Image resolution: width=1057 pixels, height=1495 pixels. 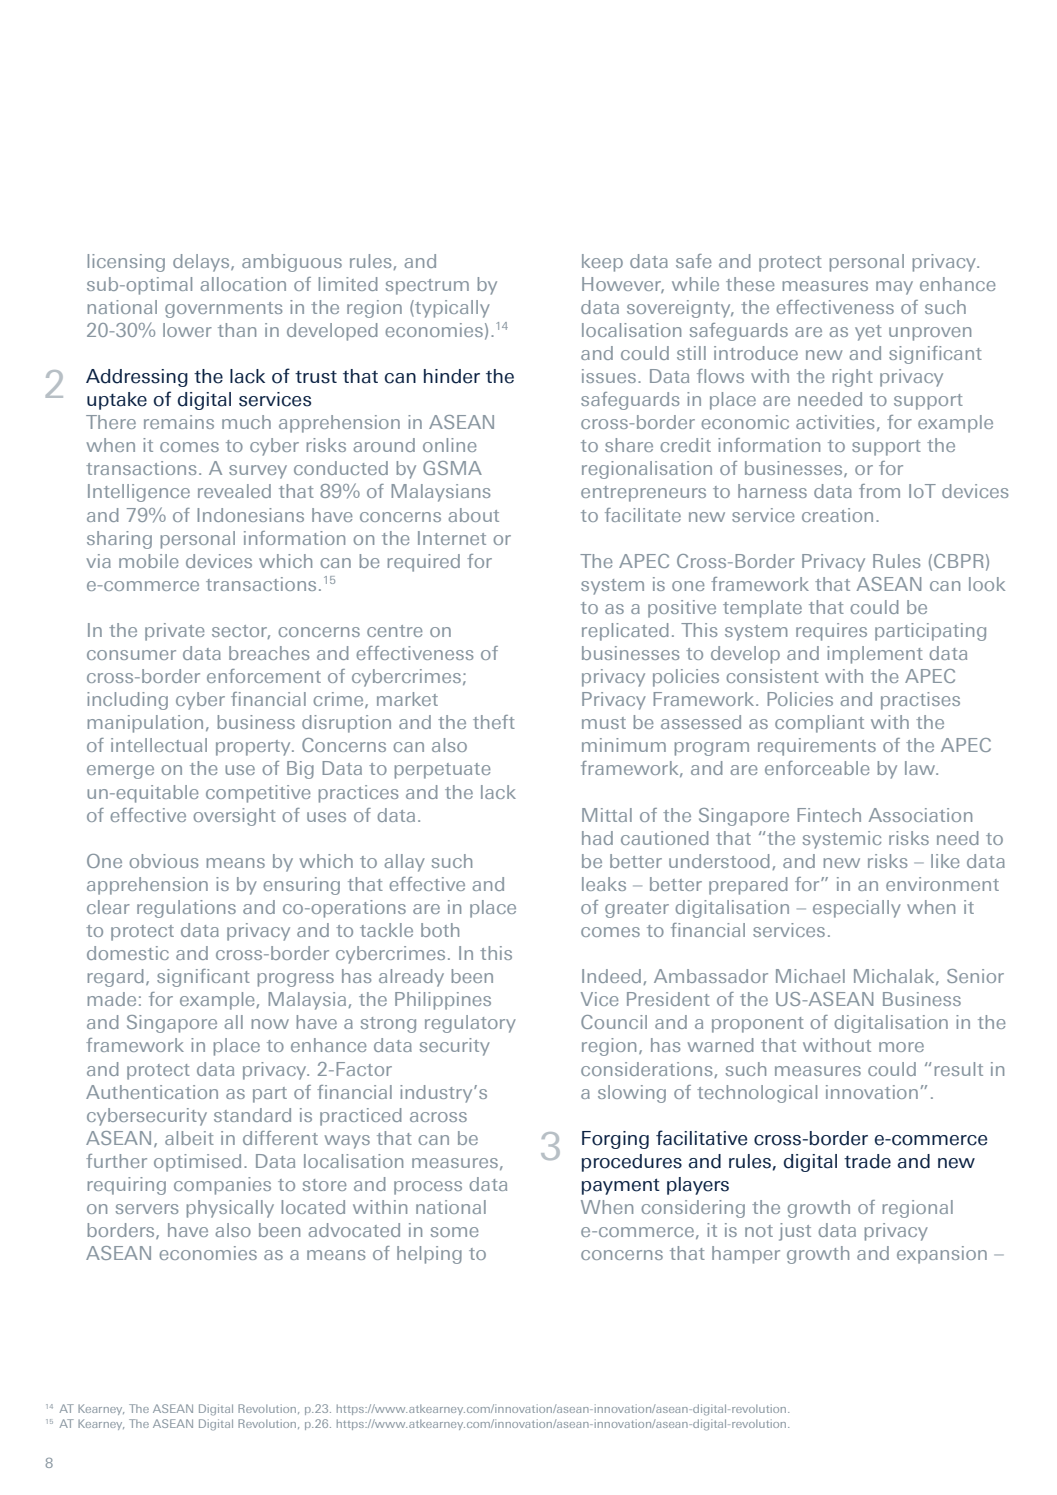 I want to click on more, so click(x=901, y=1047).
